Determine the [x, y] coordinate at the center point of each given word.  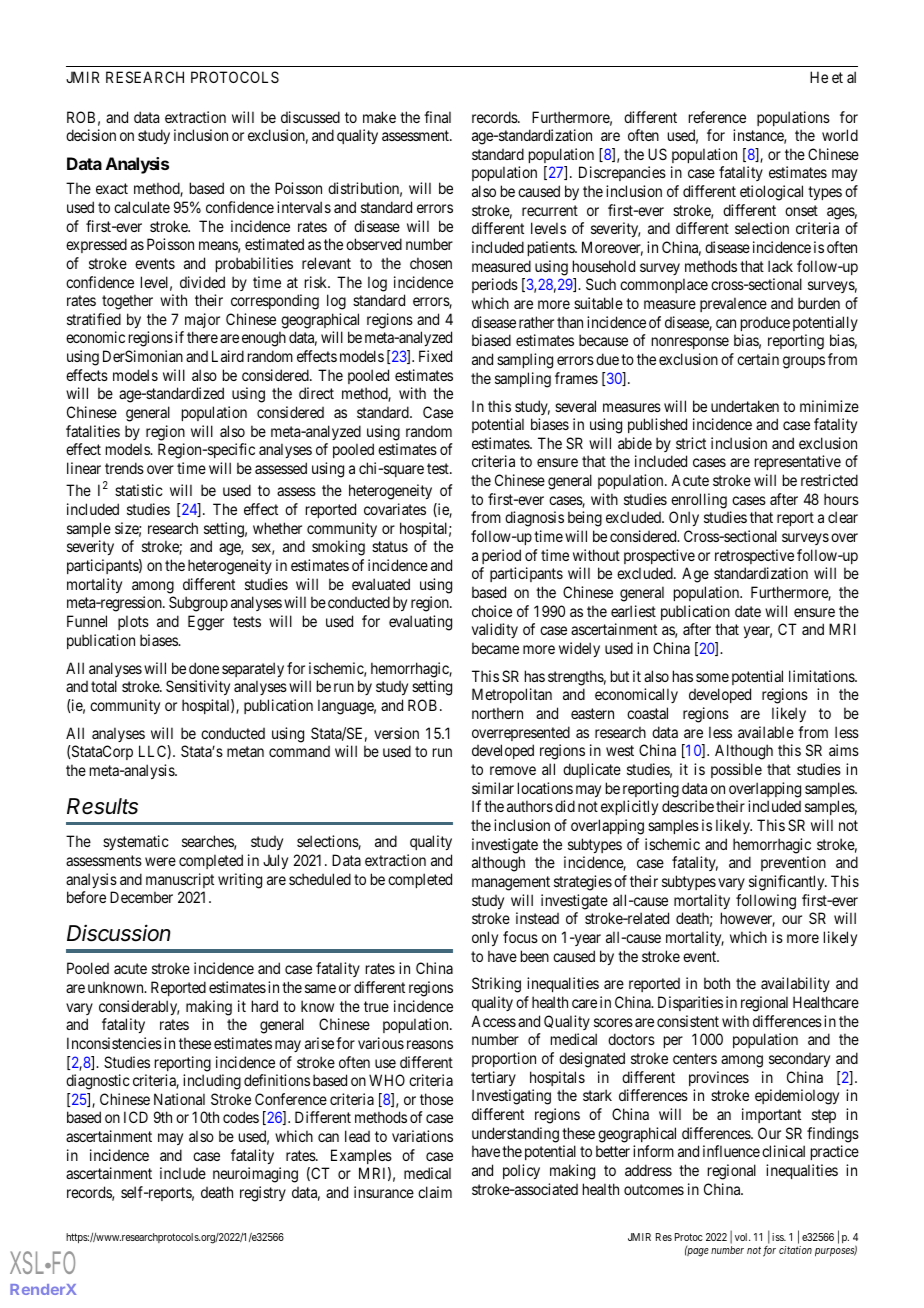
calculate [142, 207]
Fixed [435, 356]
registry [263, 1194]
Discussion [118, 933]
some [712, 677]
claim [435, 1192]
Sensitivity [198, 687]
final [437, 117]
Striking [496, 985]
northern [497, 713]
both [717, 983]
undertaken [745, 406]
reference [717, 117]
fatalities [93, 431]
